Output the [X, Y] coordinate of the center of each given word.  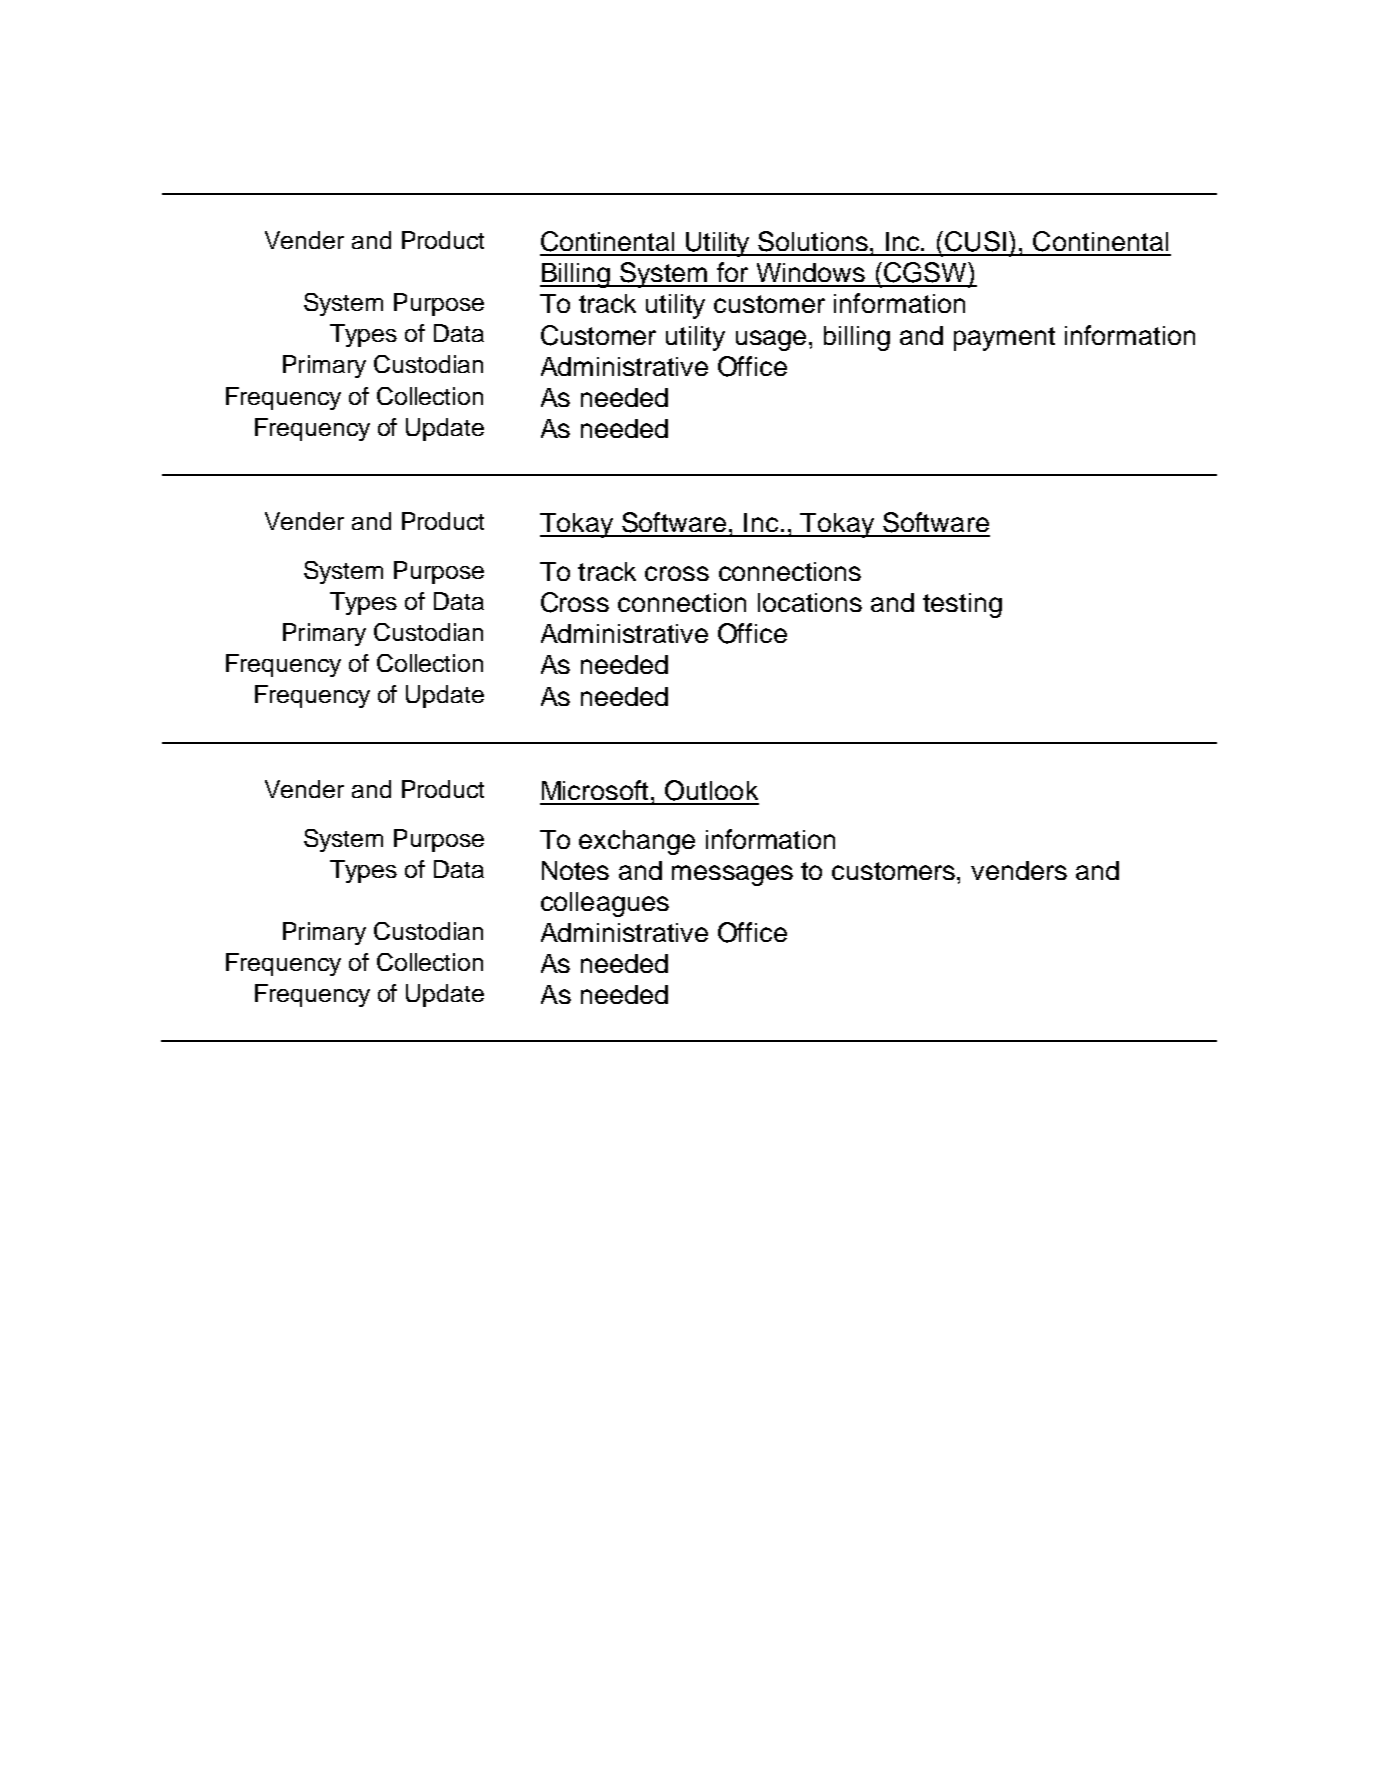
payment [1004, 339]
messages [732, 875]
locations [810, 602]
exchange [637, 842]
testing [962, 605]
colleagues [605, 904]
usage [771, 340]
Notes [575, 870]
